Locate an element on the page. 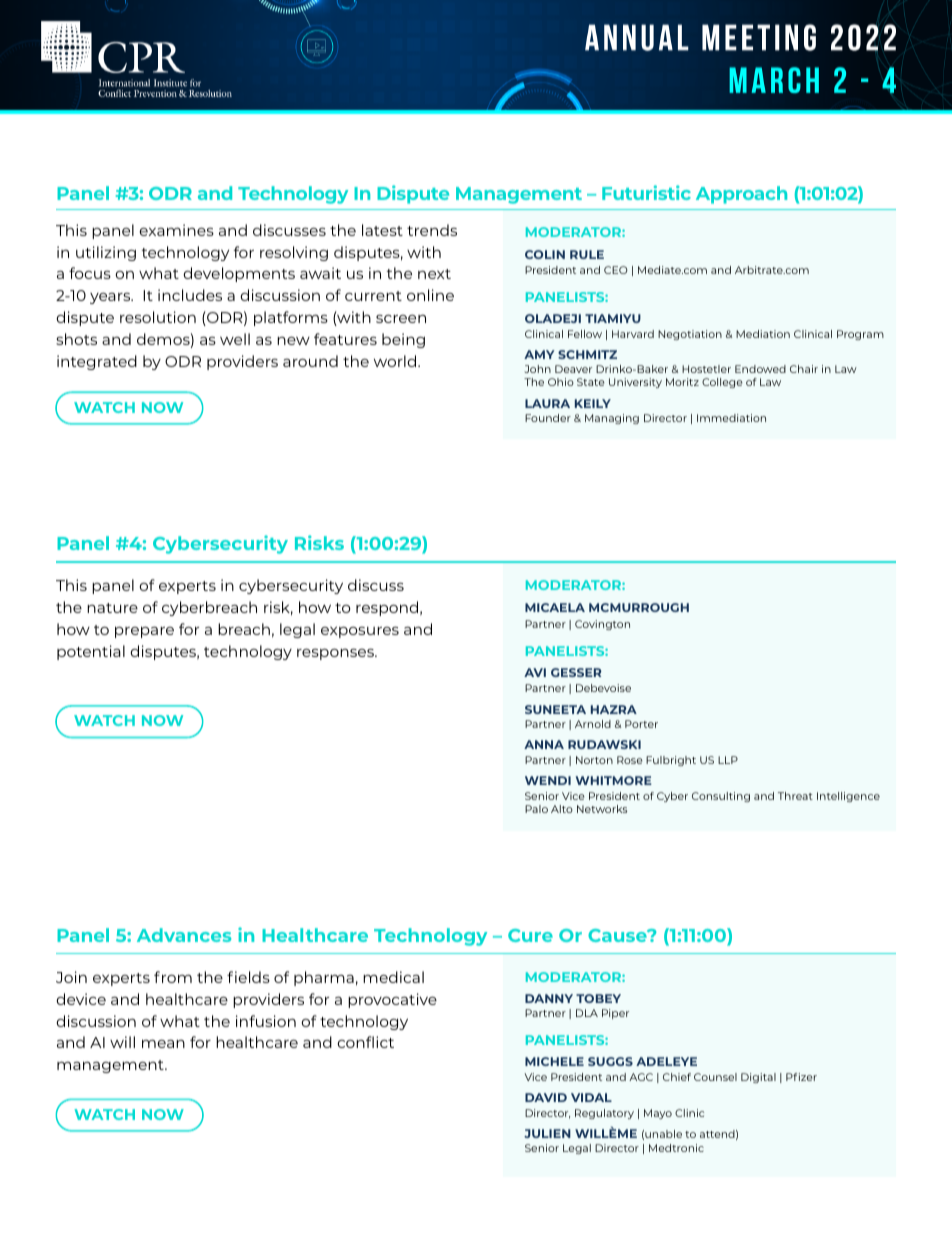 The height and width of the image is (1233, 952). examines is located at coordinates (176, 230).
